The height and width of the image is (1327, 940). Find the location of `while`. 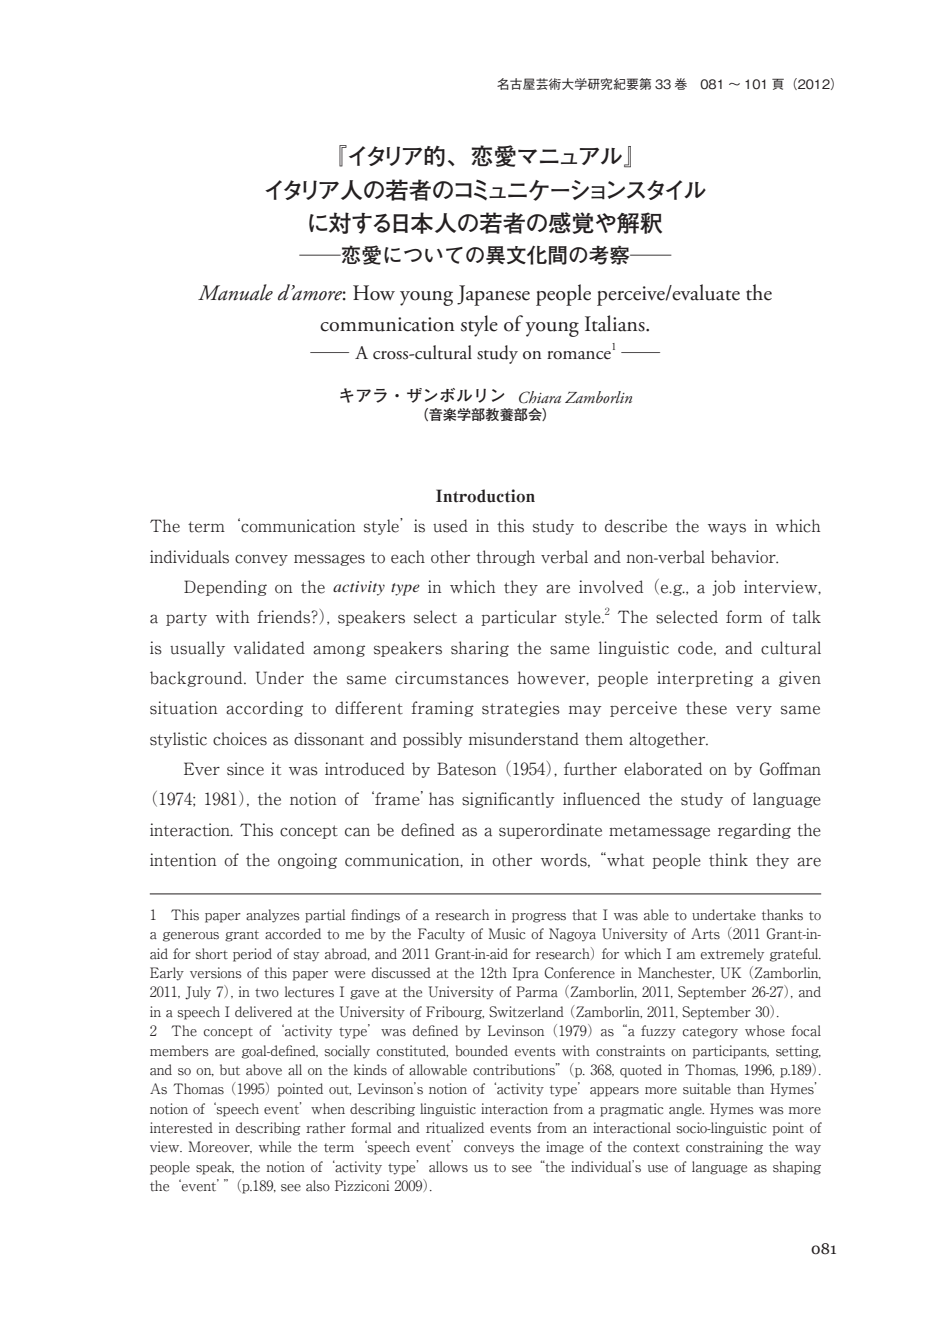

while is located at coordinates (275, 1147).
